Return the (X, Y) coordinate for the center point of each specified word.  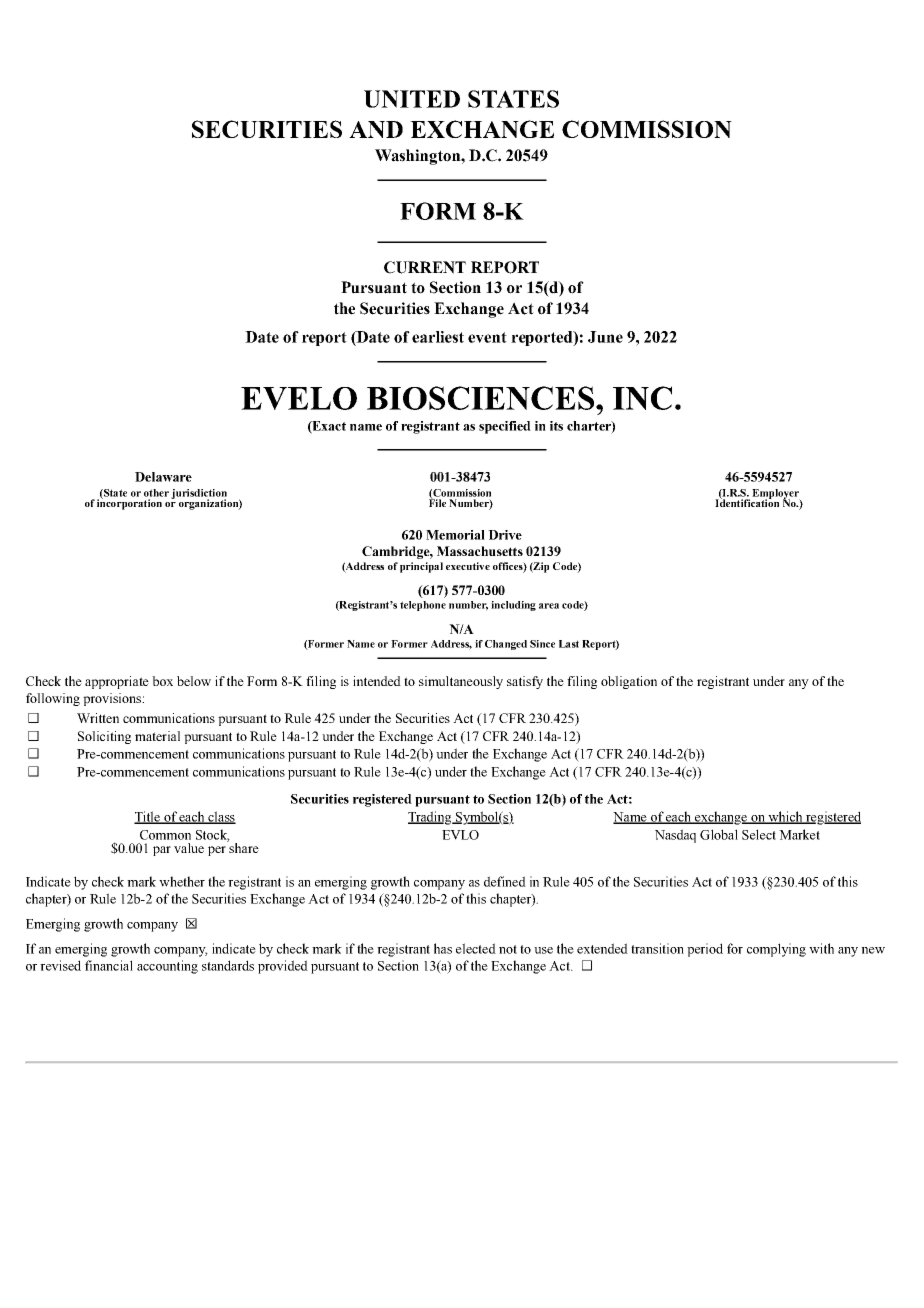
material (157, 736)
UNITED (412, 99)
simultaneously (461, 682)
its (556, 426)
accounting (167, 967)
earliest (438, 337)
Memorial (455, 535)
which (785, 817)
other (156, 493)
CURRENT (425, 267)
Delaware (163, 477)
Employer (776, 495)
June (605, 337)
